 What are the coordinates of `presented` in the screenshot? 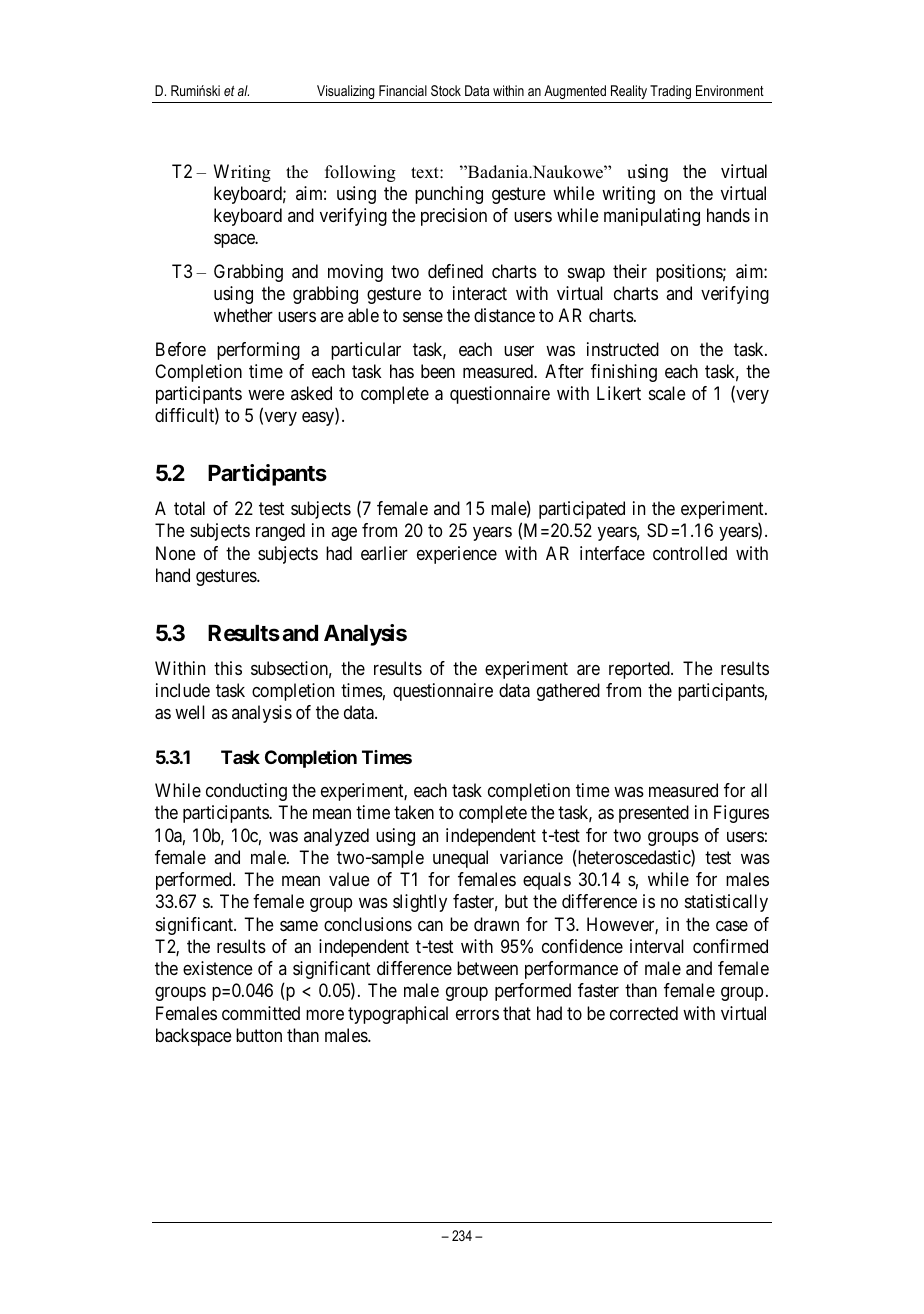 It's located at (654, 814).
